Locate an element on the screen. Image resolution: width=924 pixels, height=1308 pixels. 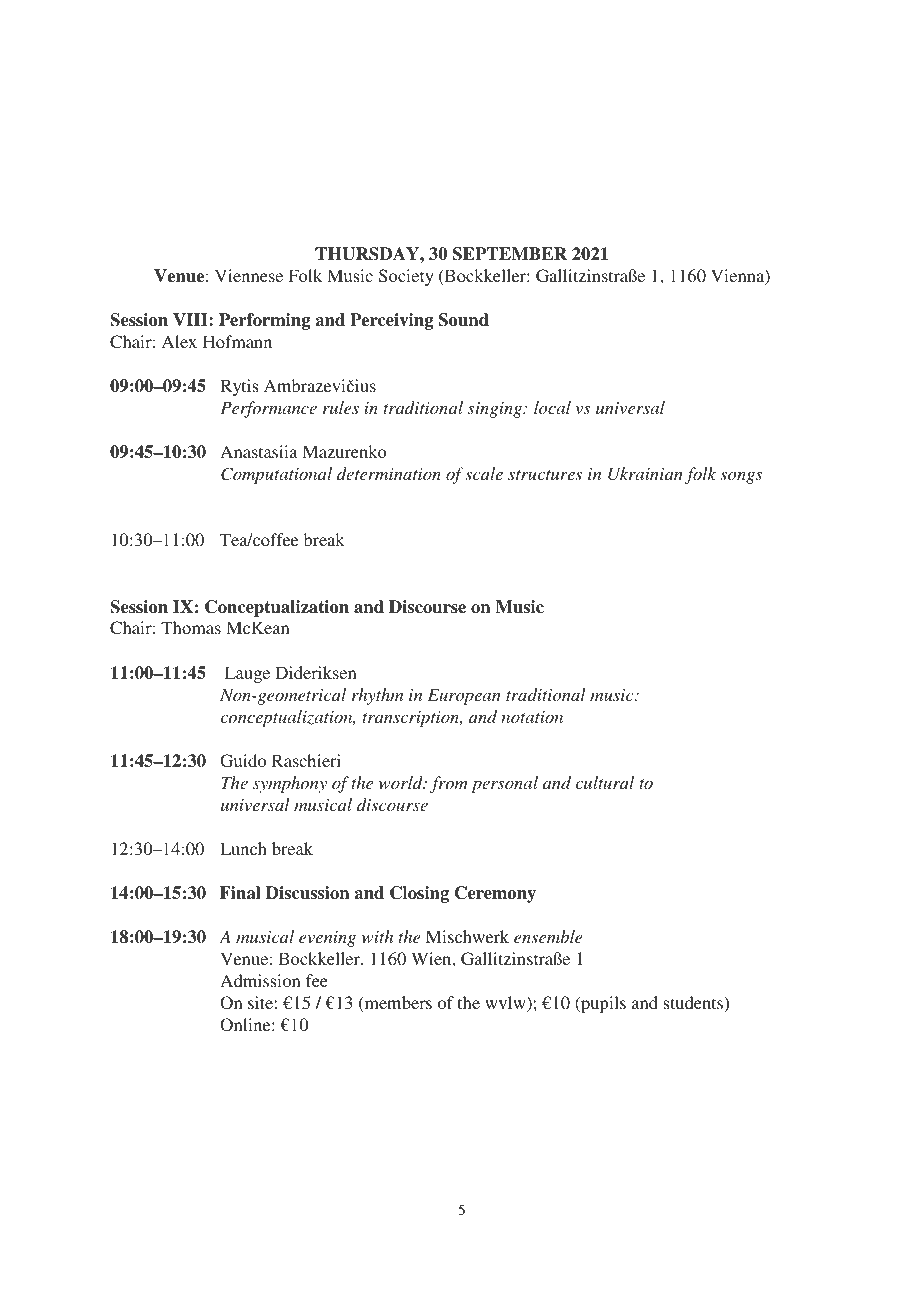
Guido is located at coordinates (243, 761).
